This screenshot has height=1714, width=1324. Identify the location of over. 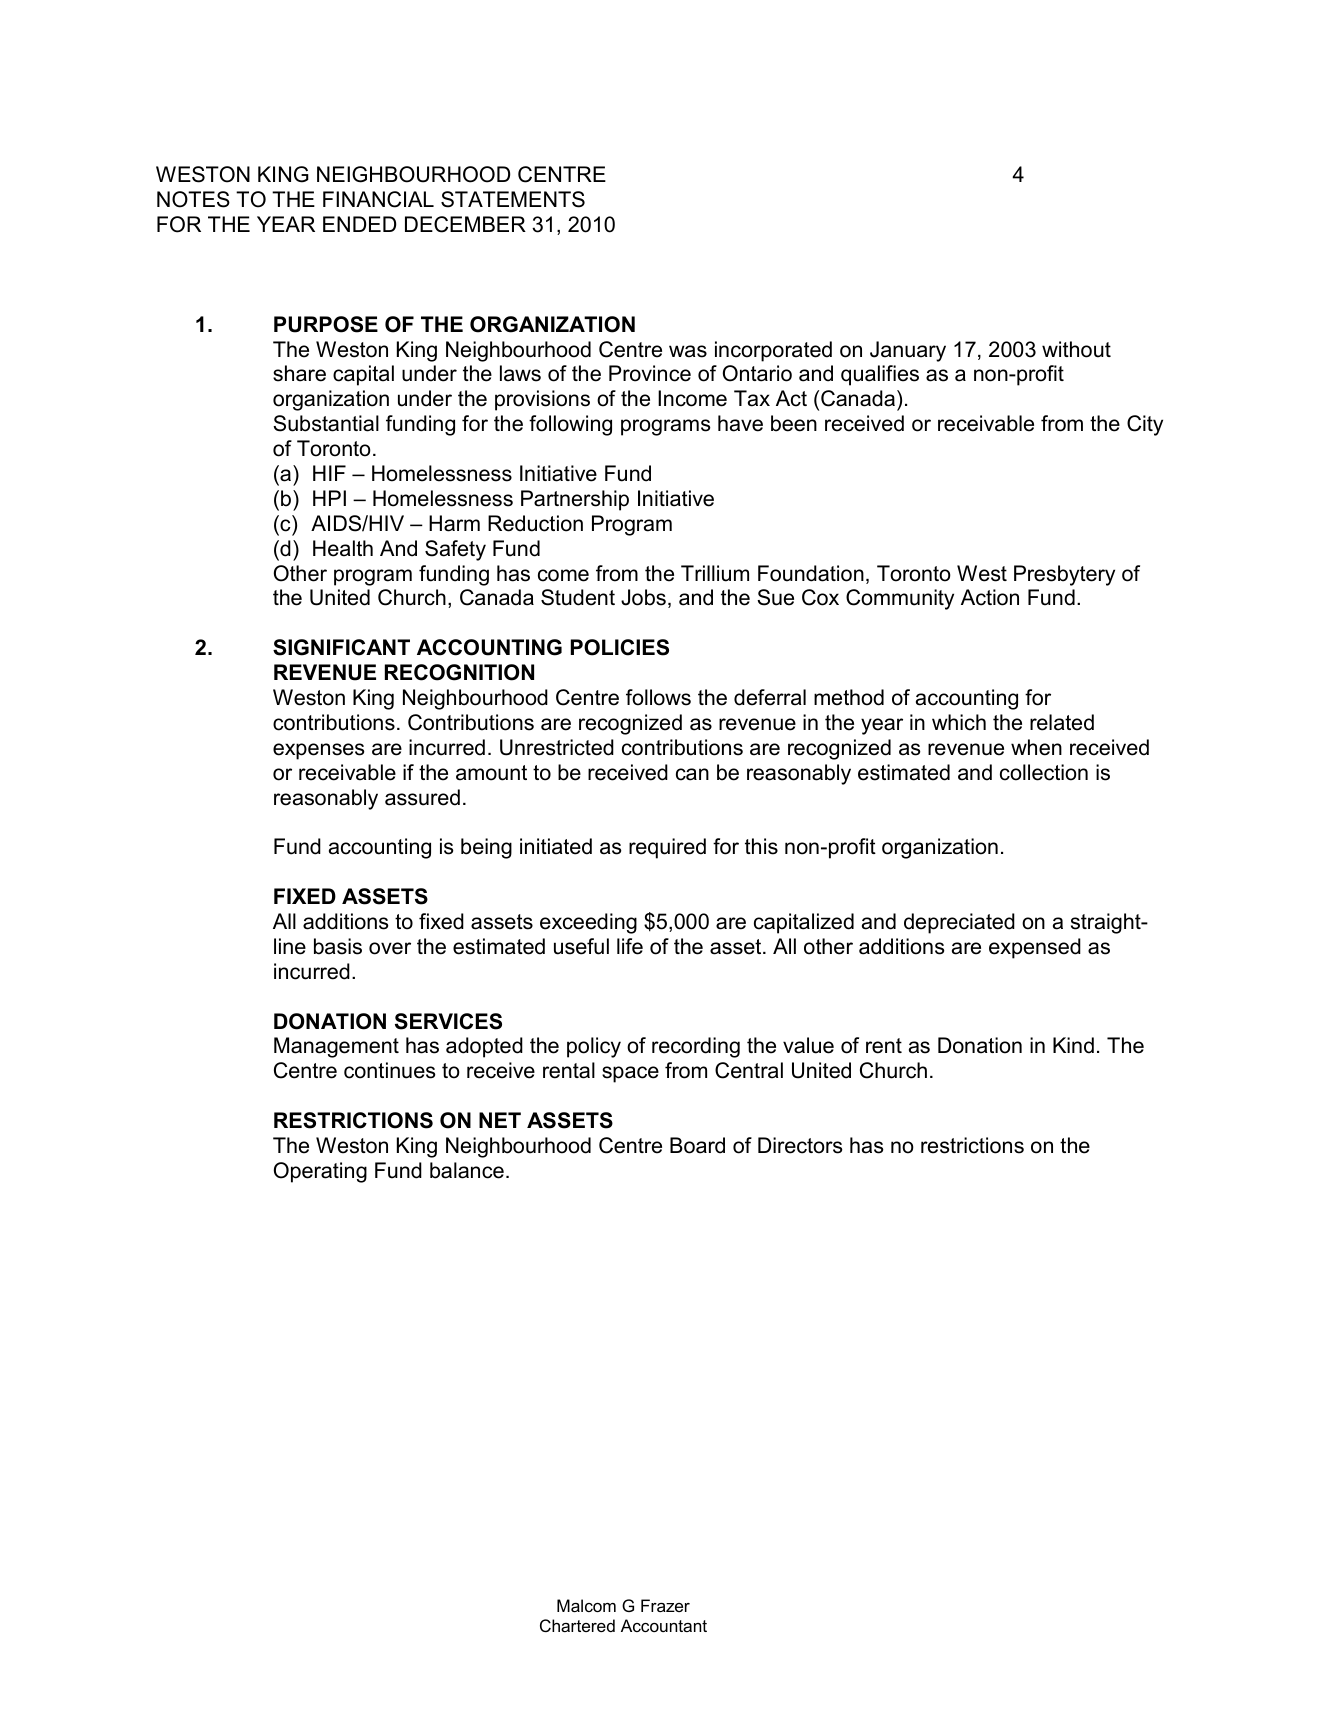
(390, 948).
